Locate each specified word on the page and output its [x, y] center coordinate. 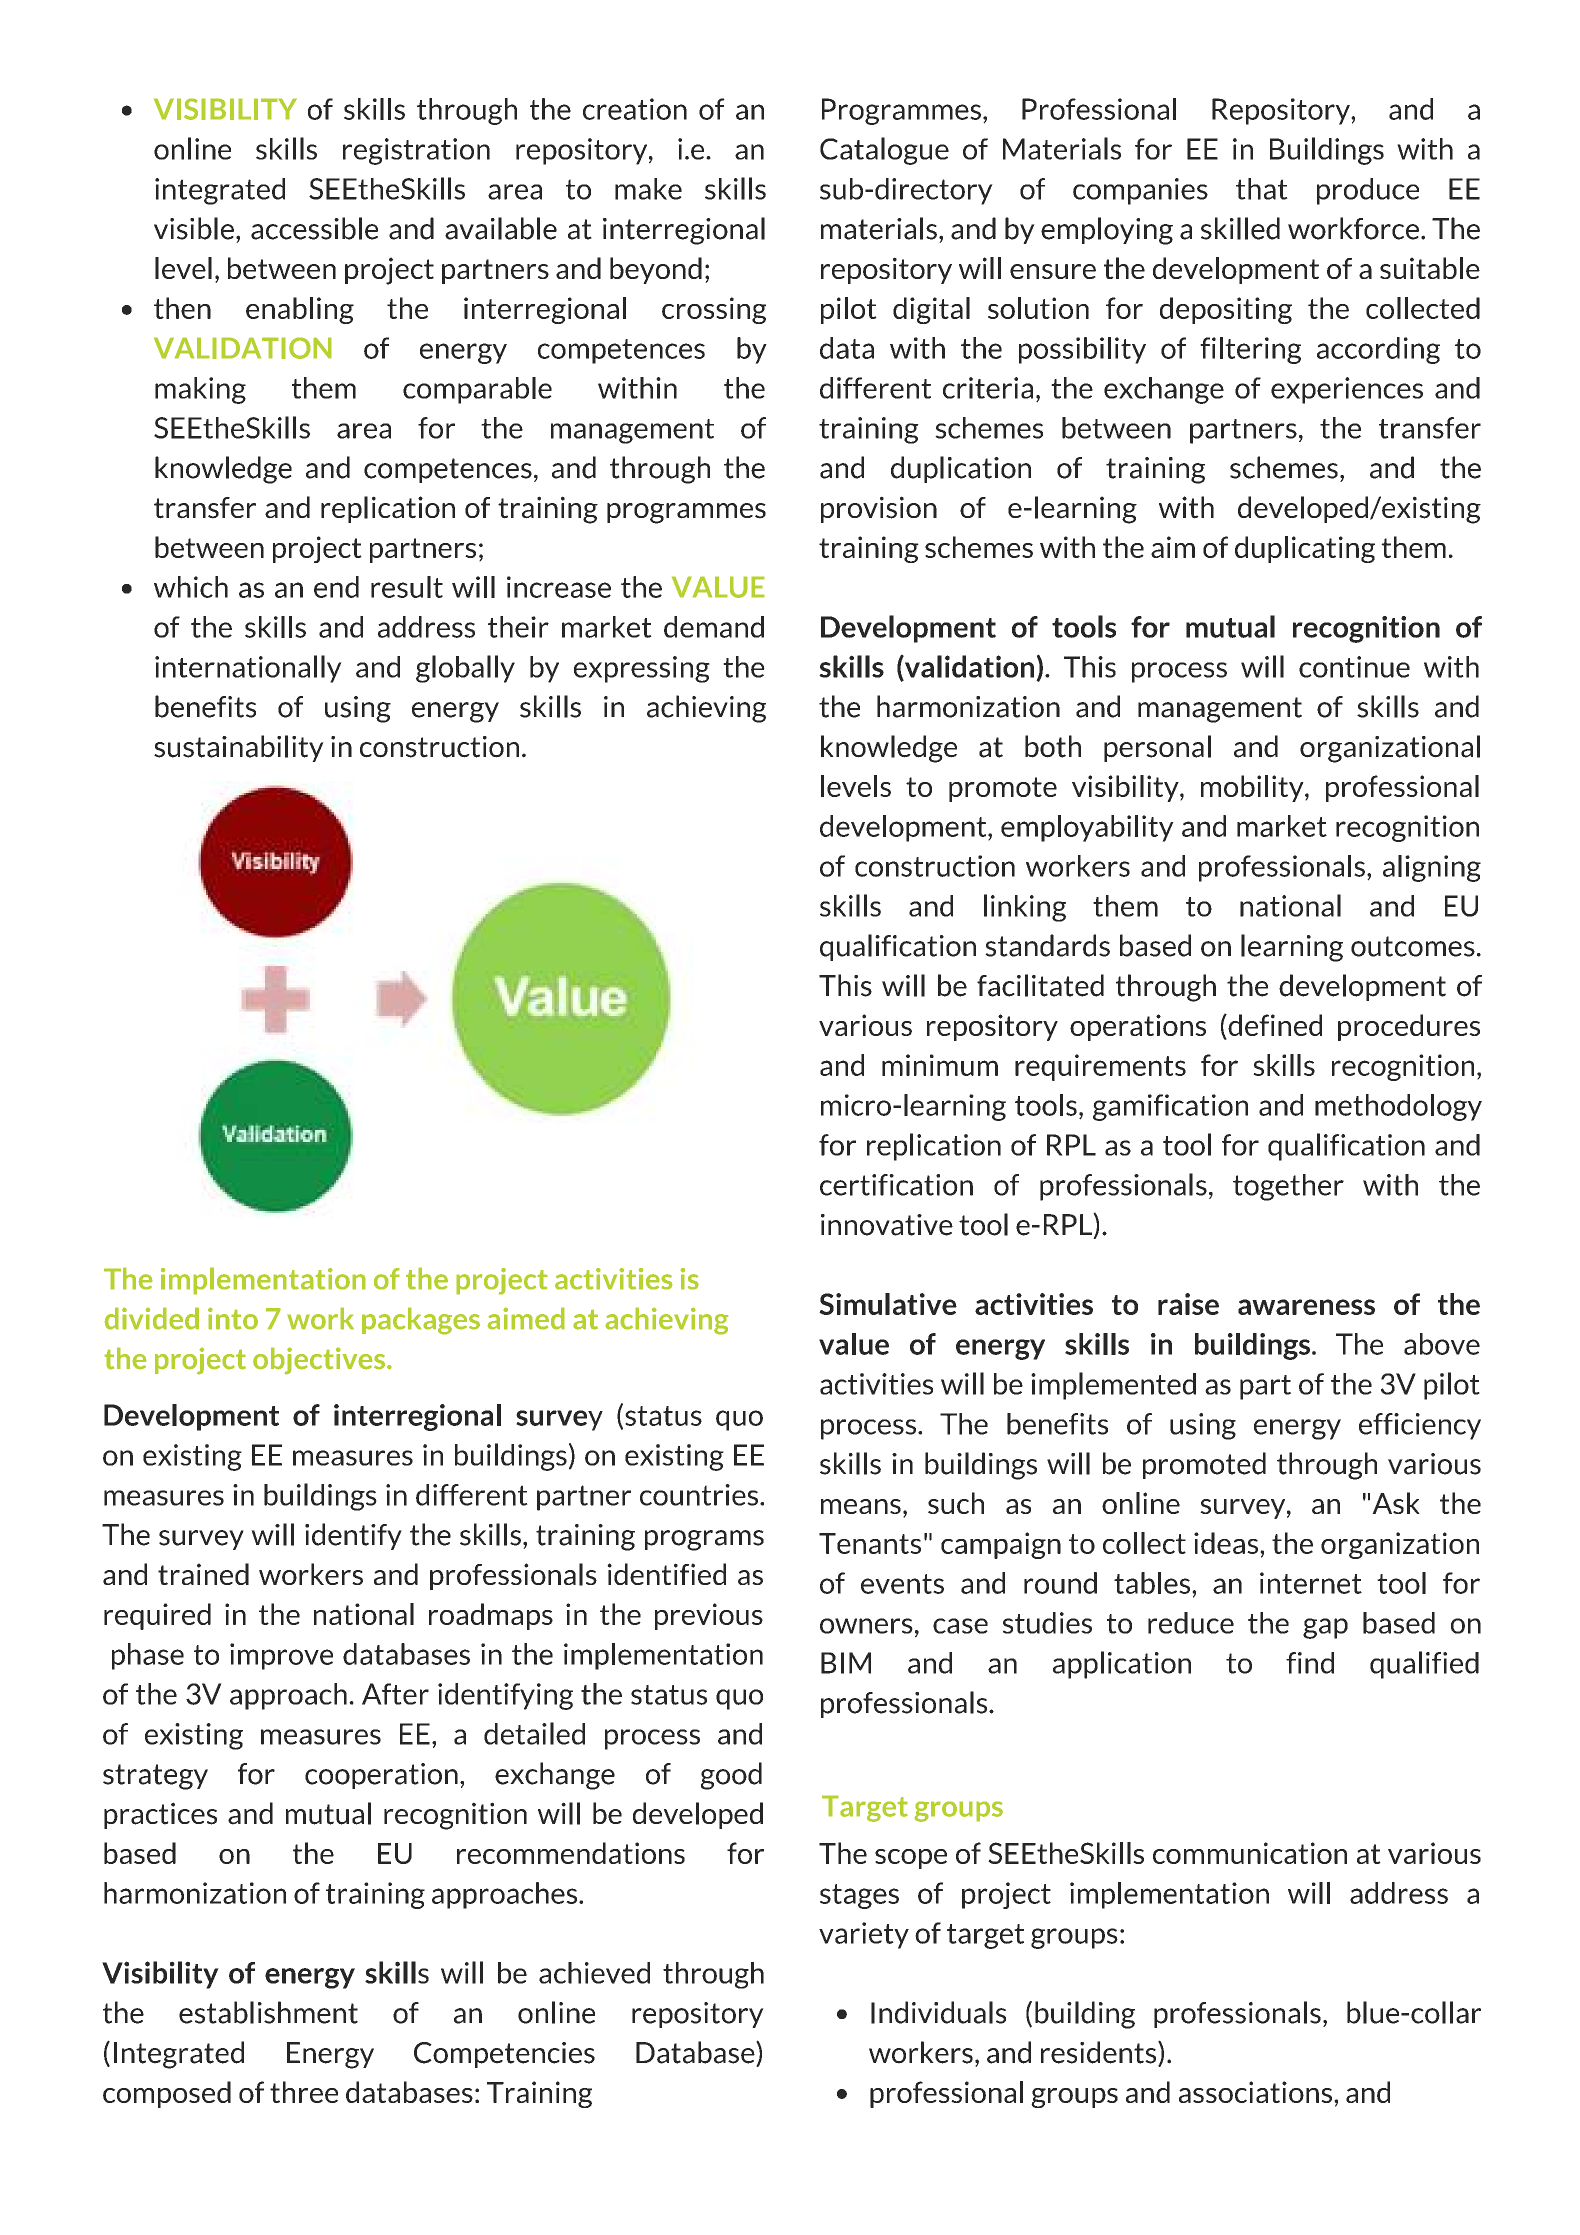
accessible [314, 228]
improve [281, 1656]
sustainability [239, 748]
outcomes [1413, 946]
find [1310, 1663]
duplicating [1305, 549]
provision [879, 509]
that [1262, 189]
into [233, 1318]
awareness [1306, 1307]
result [407, 587]
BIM [846, 1663]
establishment [268, 2012]
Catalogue [884, 151]
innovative [887, 1225]
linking [1025, 908]
